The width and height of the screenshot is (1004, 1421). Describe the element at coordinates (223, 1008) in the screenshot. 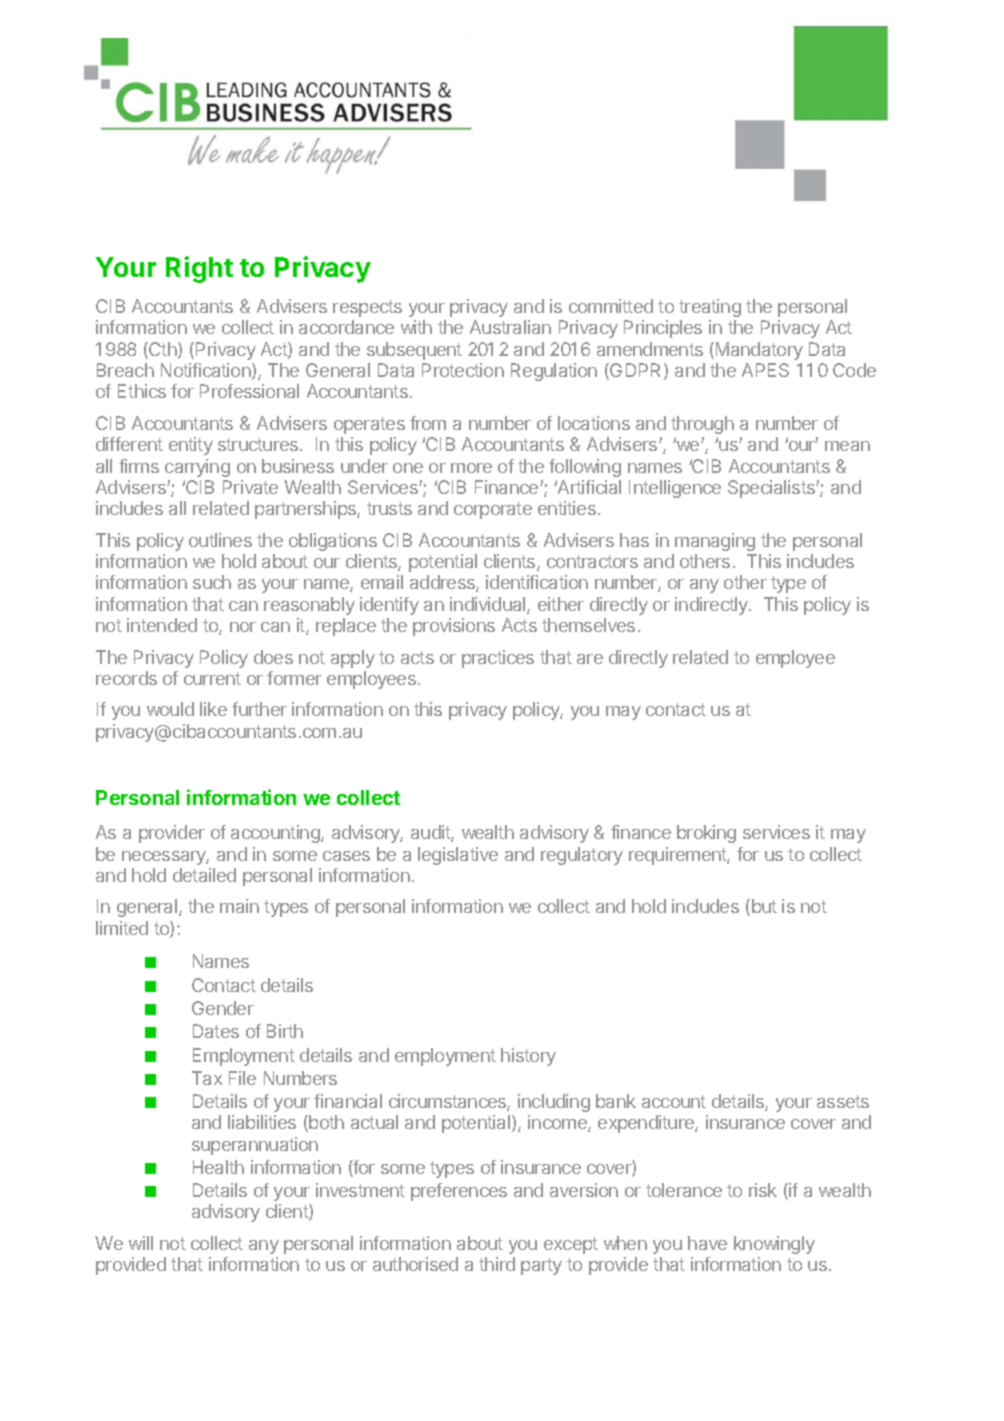

I see `Gender` at that location.
